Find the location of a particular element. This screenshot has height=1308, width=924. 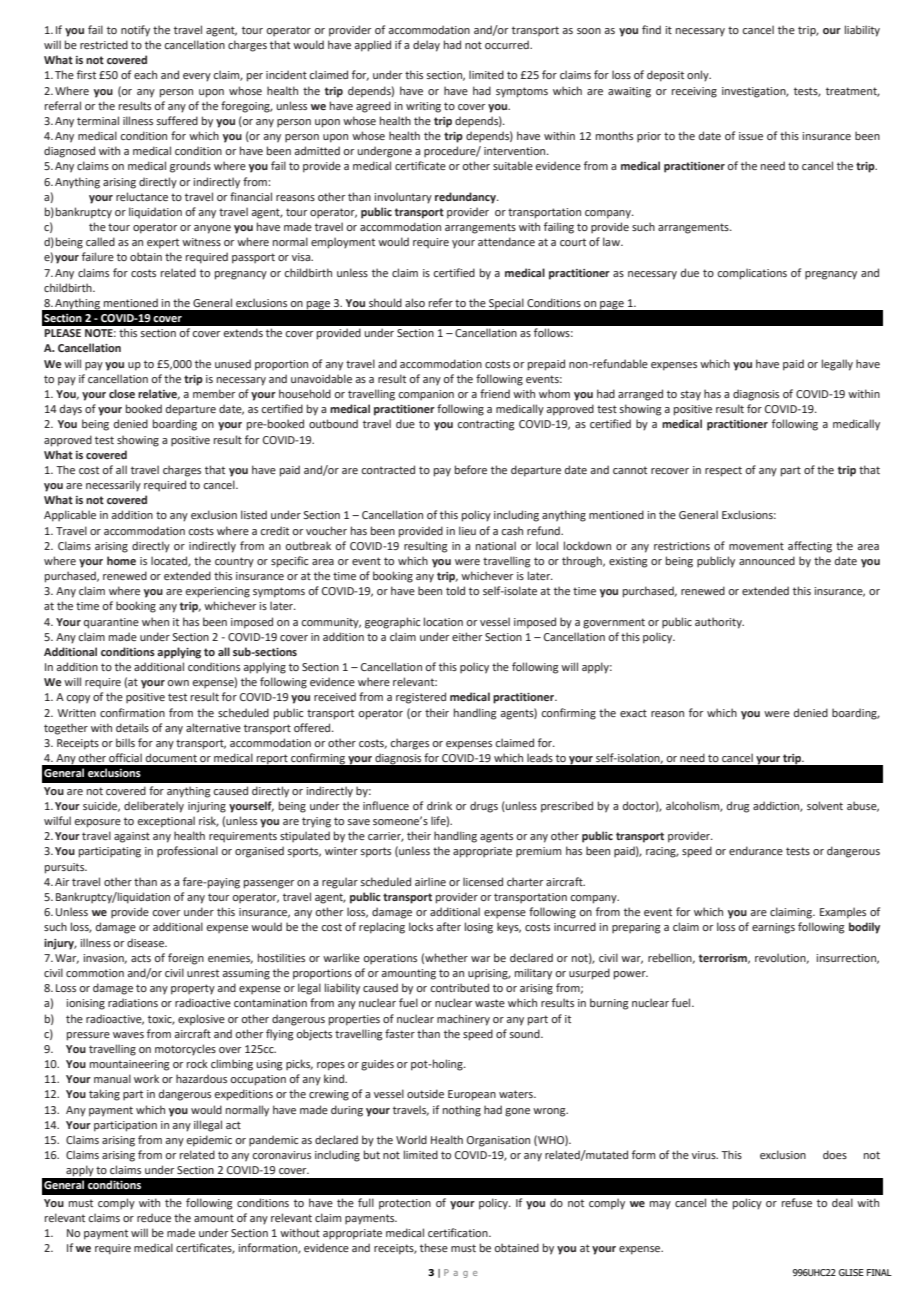

licensed is located at coordinates (483, 881).
